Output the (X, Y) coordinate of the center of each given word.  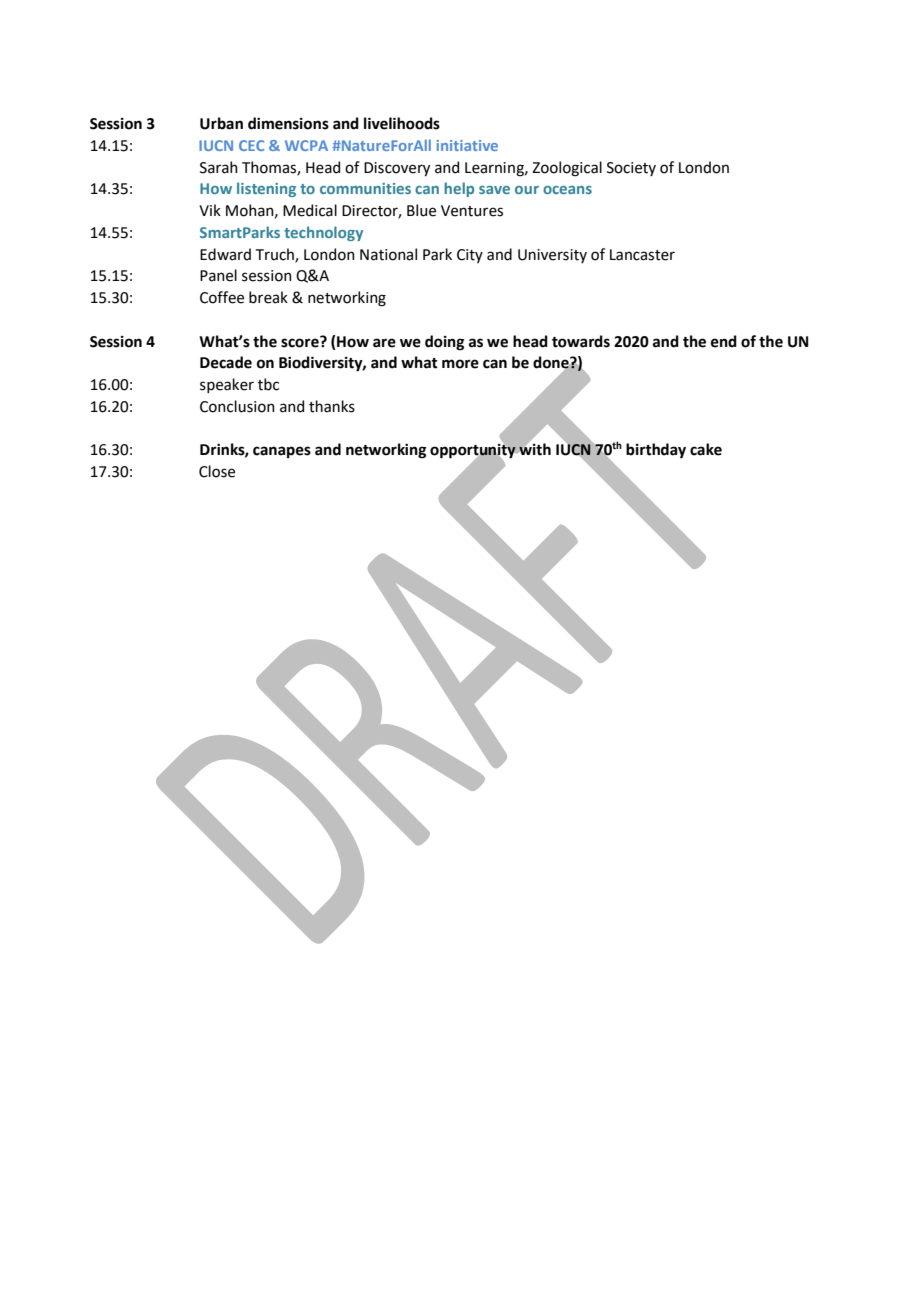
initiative (467, 145)
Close (217, 471)
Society (631, 169)
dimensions (288, 123)
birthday (656, 450)
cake (706, 449)
